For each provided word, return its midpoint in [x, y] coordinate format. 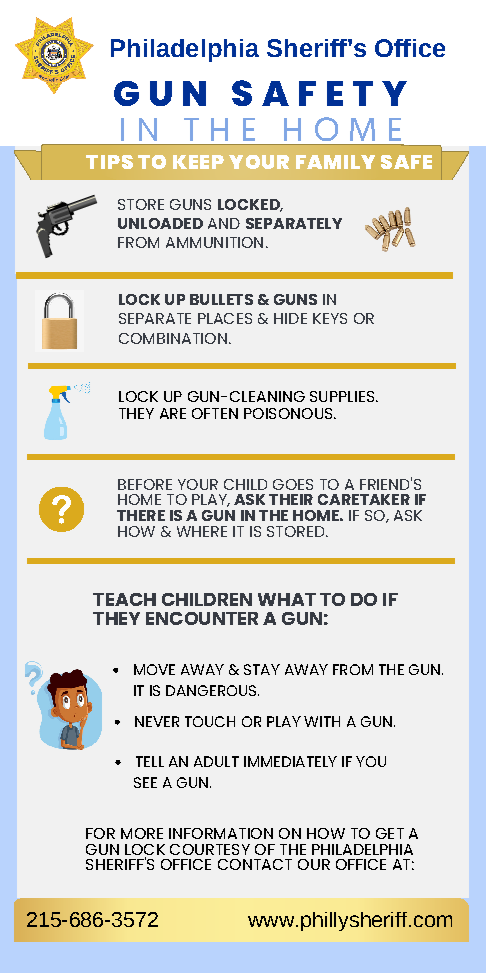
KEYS [330, 318]
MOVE [154, 669]
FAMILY [335, 162]
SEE [145, 782]
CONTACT [255, 864]
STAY [262, 669]
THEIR [291, 499]
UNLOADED [160, 223]
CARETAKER [364, 499]
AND [224, 223]
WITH [322, 721]
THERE [141, 515]
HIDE [290, 318]
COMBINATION [173, 338]
